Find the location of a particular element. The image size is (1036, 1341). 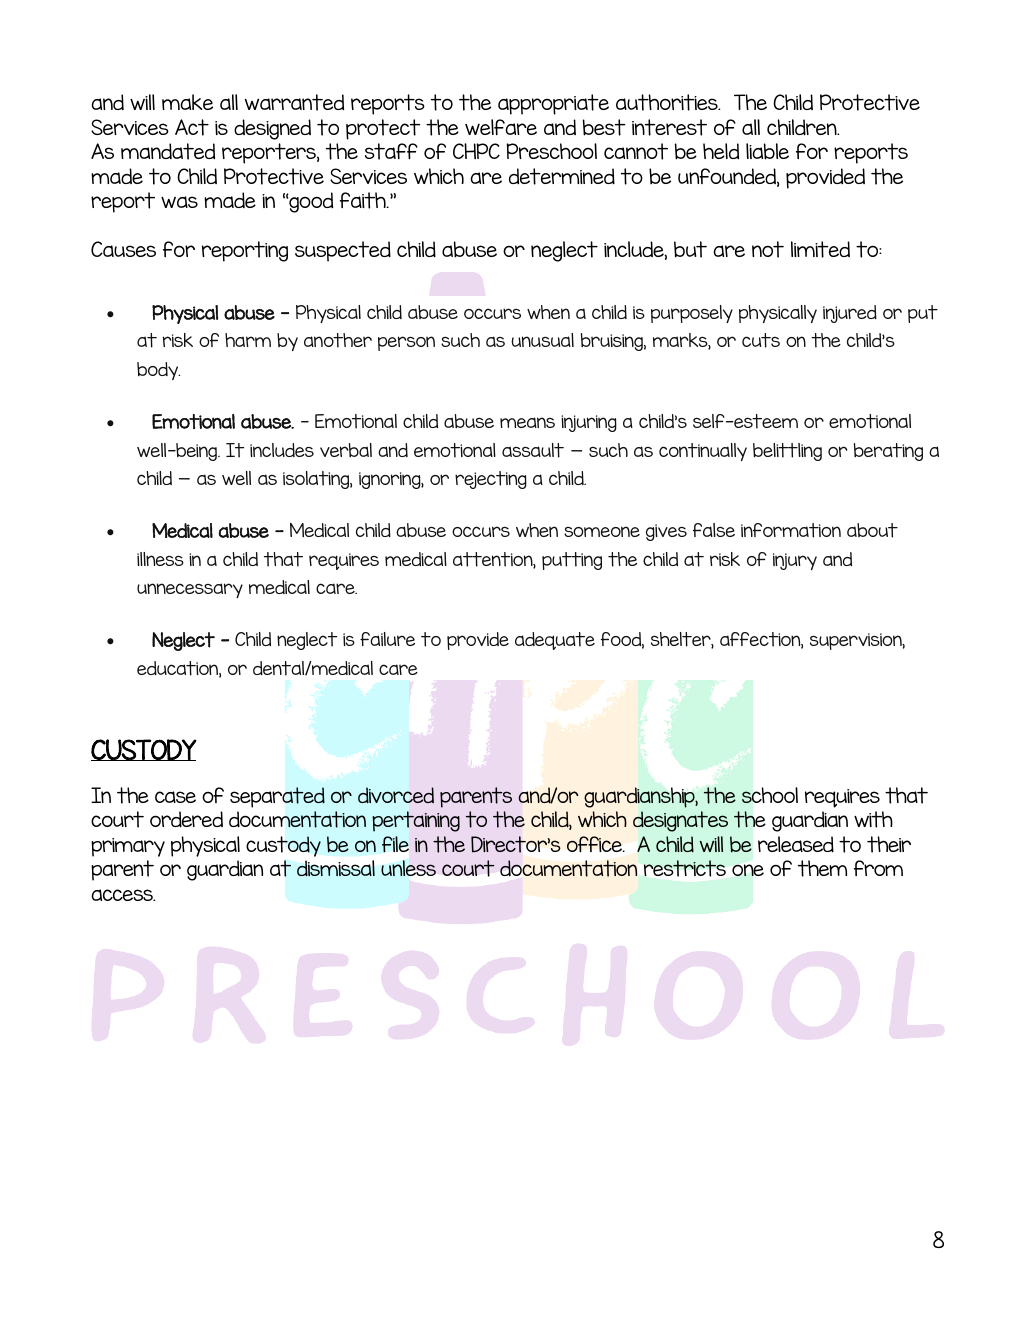

liable is located at coordinates (767, 151).
